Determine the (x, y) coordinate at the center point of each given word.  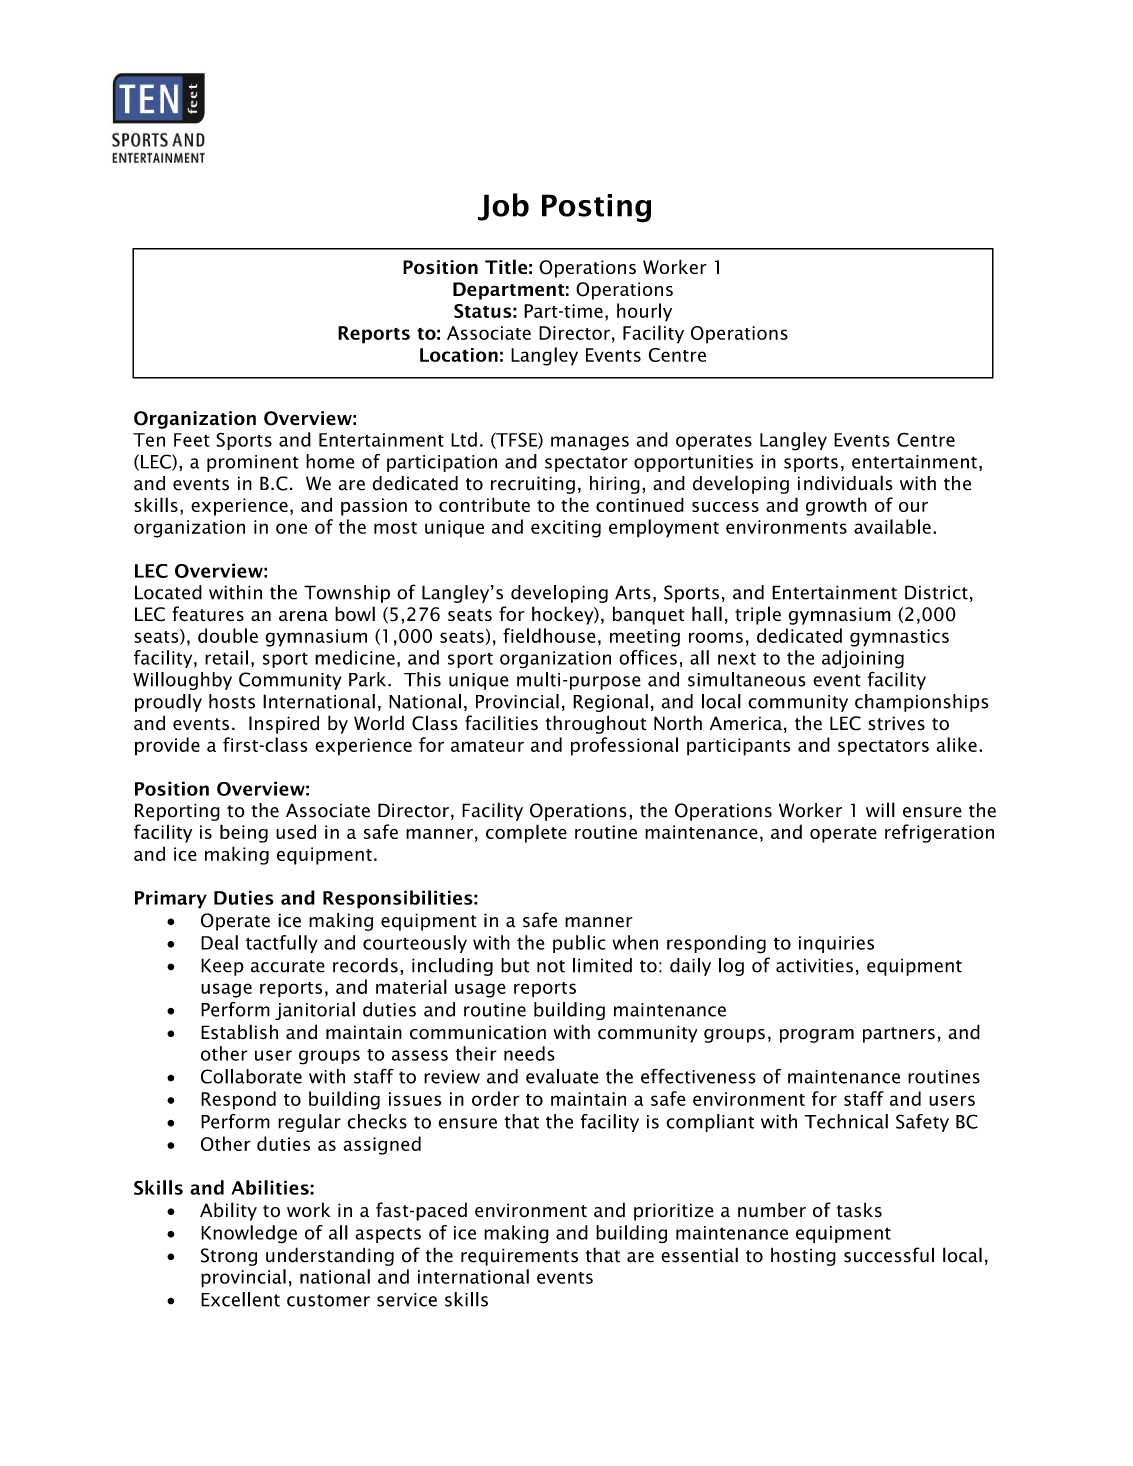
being (244, 833)
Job (503, 207)
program (817, 1036)
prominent (252, 463)
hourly (644, 312)
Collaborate (251, 1076)
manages (590, 443)
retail (226, 657)
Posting (596, 208)
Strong (229, 1257)
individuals (845, 483)
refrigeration (939, 833)
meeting (645, 638)
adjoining (863, 659)
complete (526, 833)
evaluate (562, 1076)
